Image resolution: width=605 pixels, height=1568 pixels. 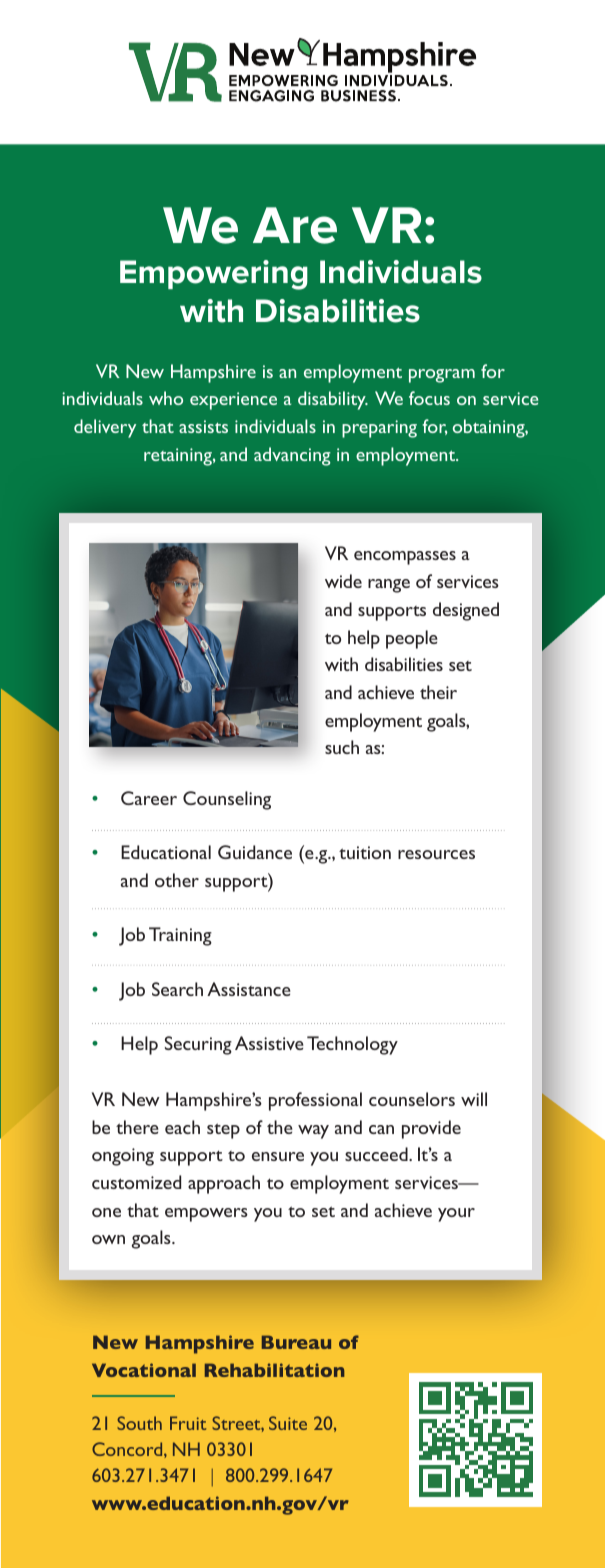 What do you see at coordinates (442, 376) in the page?
I see `program` at bounding box center [442, 376].
